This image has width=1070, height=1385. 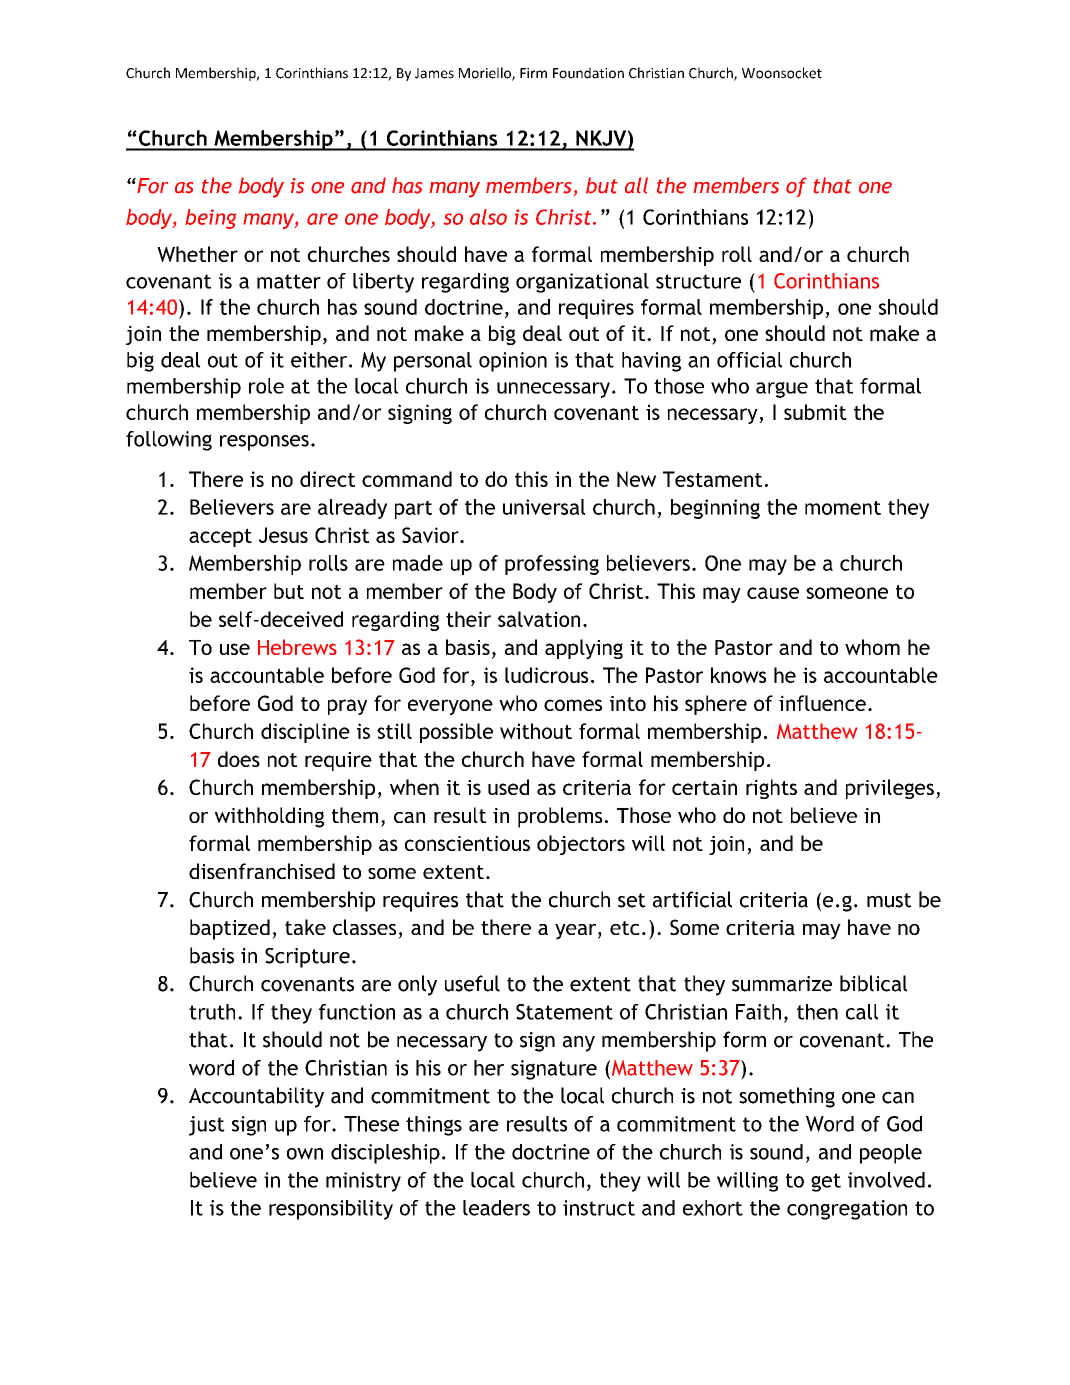 I want to click on own, so click(x=305, y=1154).
